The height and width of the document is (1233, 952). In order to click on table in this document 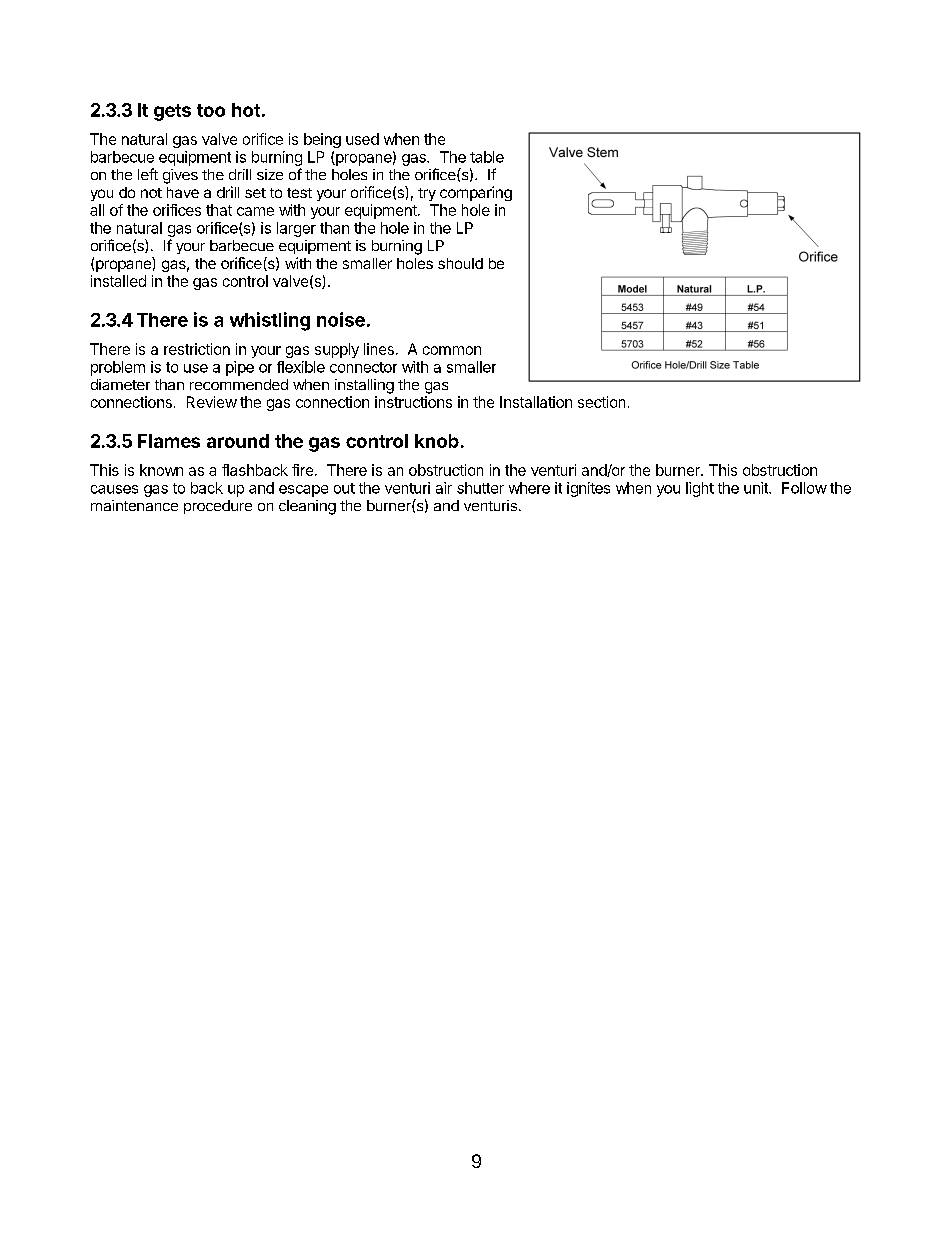, I will do `click(487, 157)`.
